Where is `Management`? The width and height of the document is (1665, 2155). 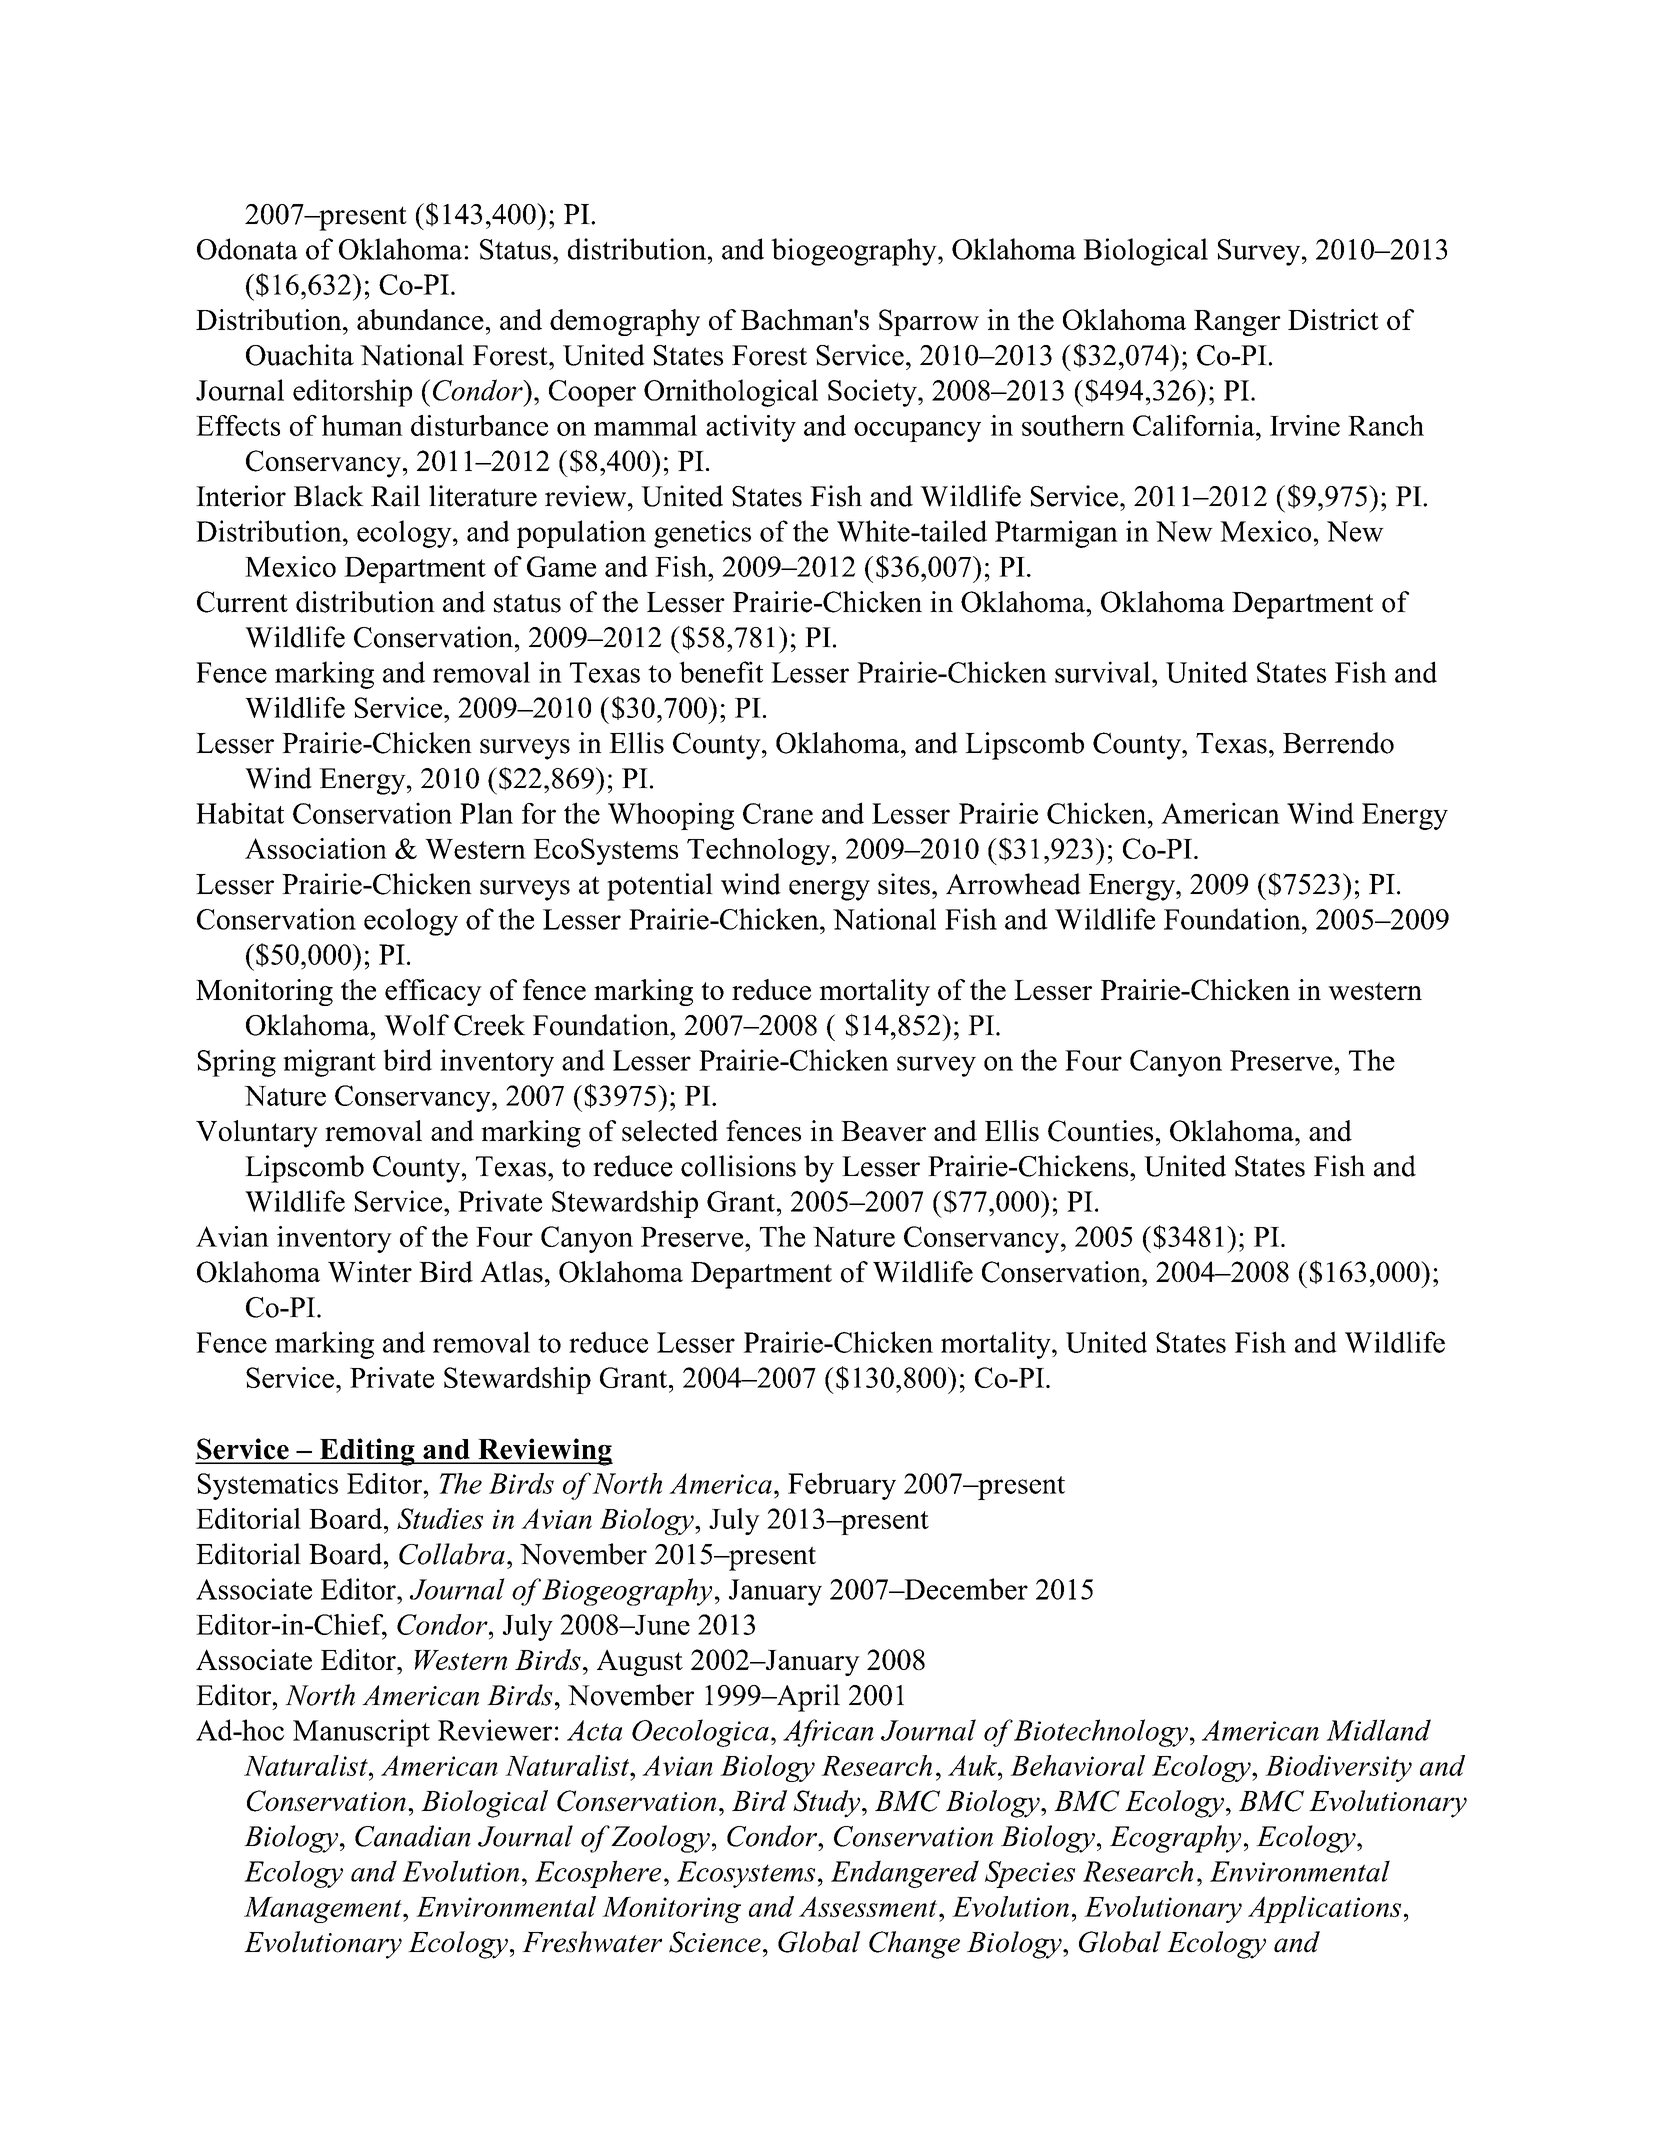 Management is located at coordinates (324, 1910).
